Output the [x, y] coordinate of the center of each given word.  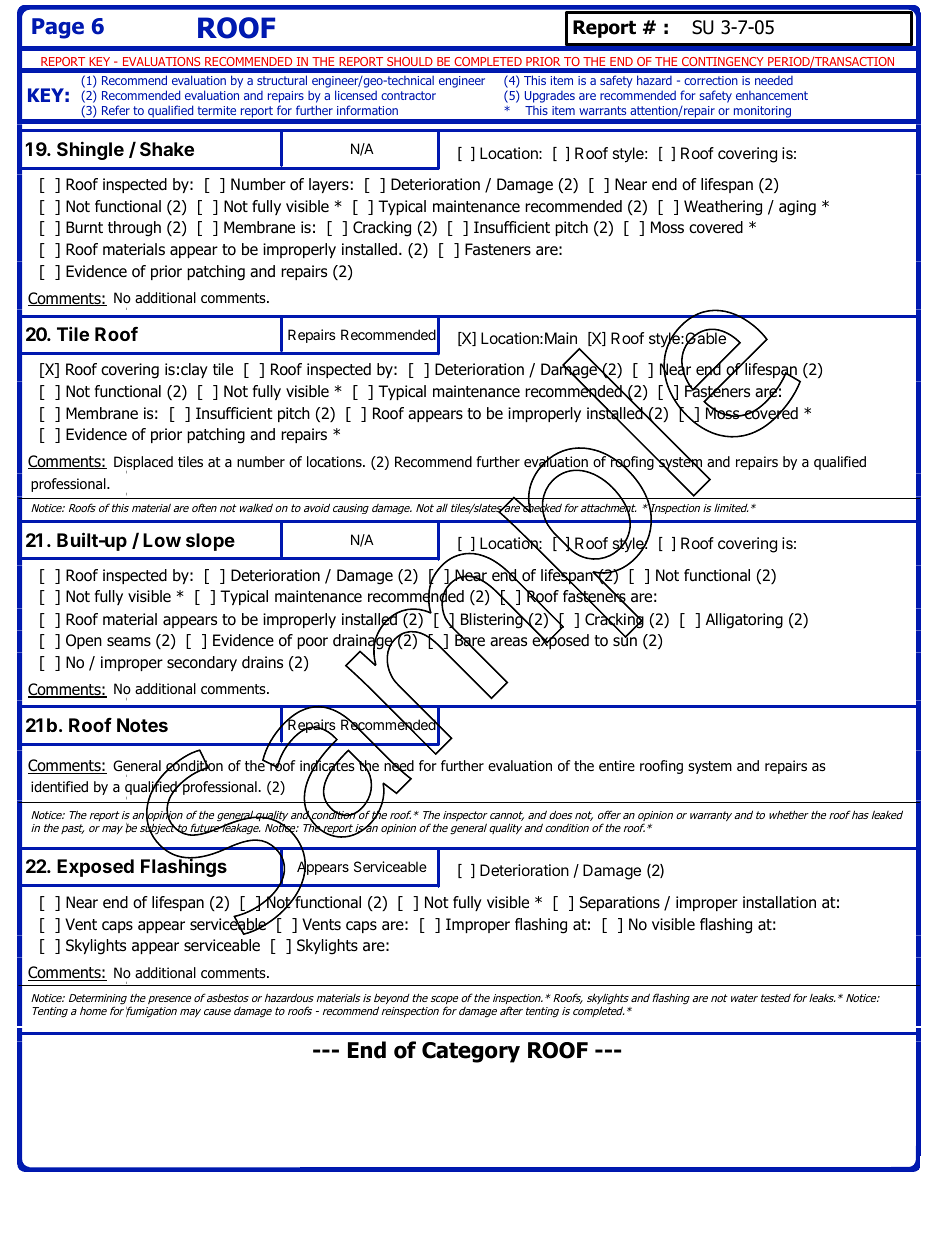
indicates [328, 766]
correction [711, 80]
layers [329, 185]
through [134, 229]
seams [129, 642]
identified [59, 787]
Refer [116, 110]
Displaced [143, 464]
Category [471, 1052]
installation [779, 902]
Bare [470, 640]
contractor [408, 95]
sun [625, 641]
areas [508, 642]
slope [210, 542]
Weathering [723, 208]
